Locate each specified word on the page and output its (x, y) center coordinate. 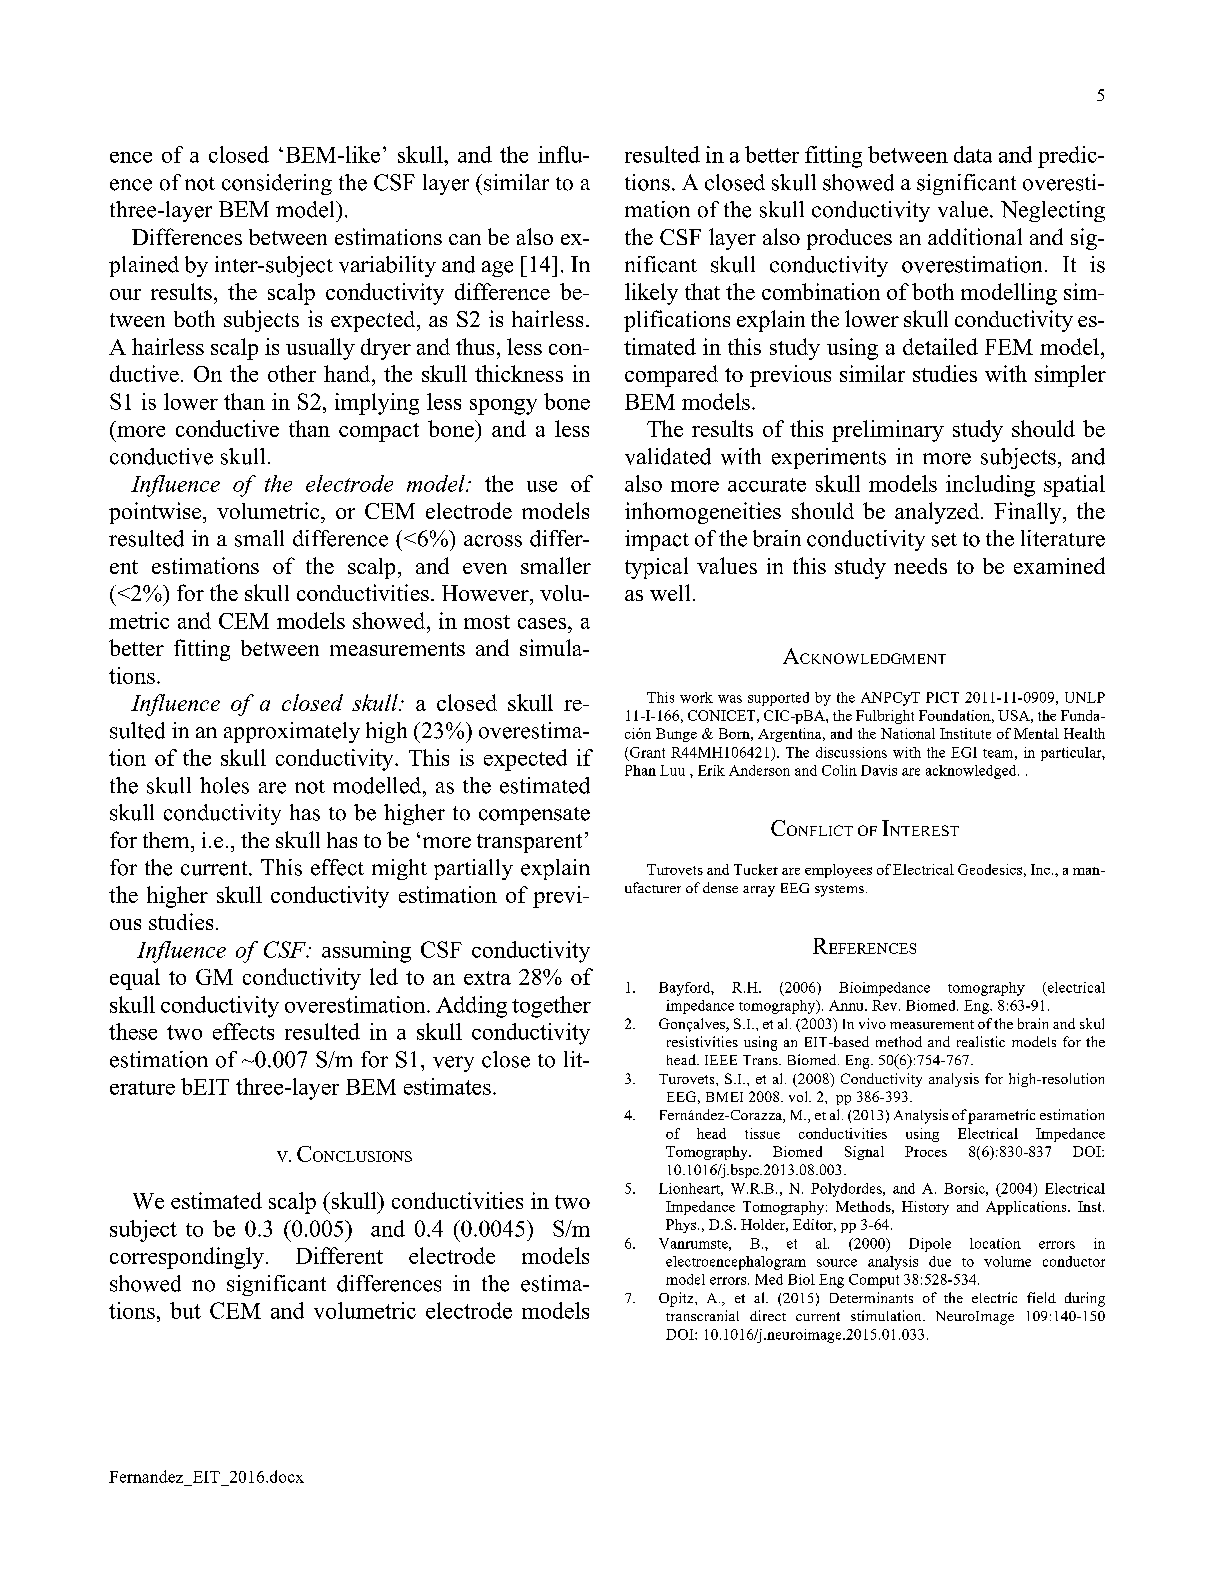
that (702, 291)
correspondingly (187, 1258)
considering (277, 184)
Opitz (677, 1299)
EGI (964, 752)
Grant (647, 752)
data (973, 154)
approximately (292, 732)
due (940, 1261)
